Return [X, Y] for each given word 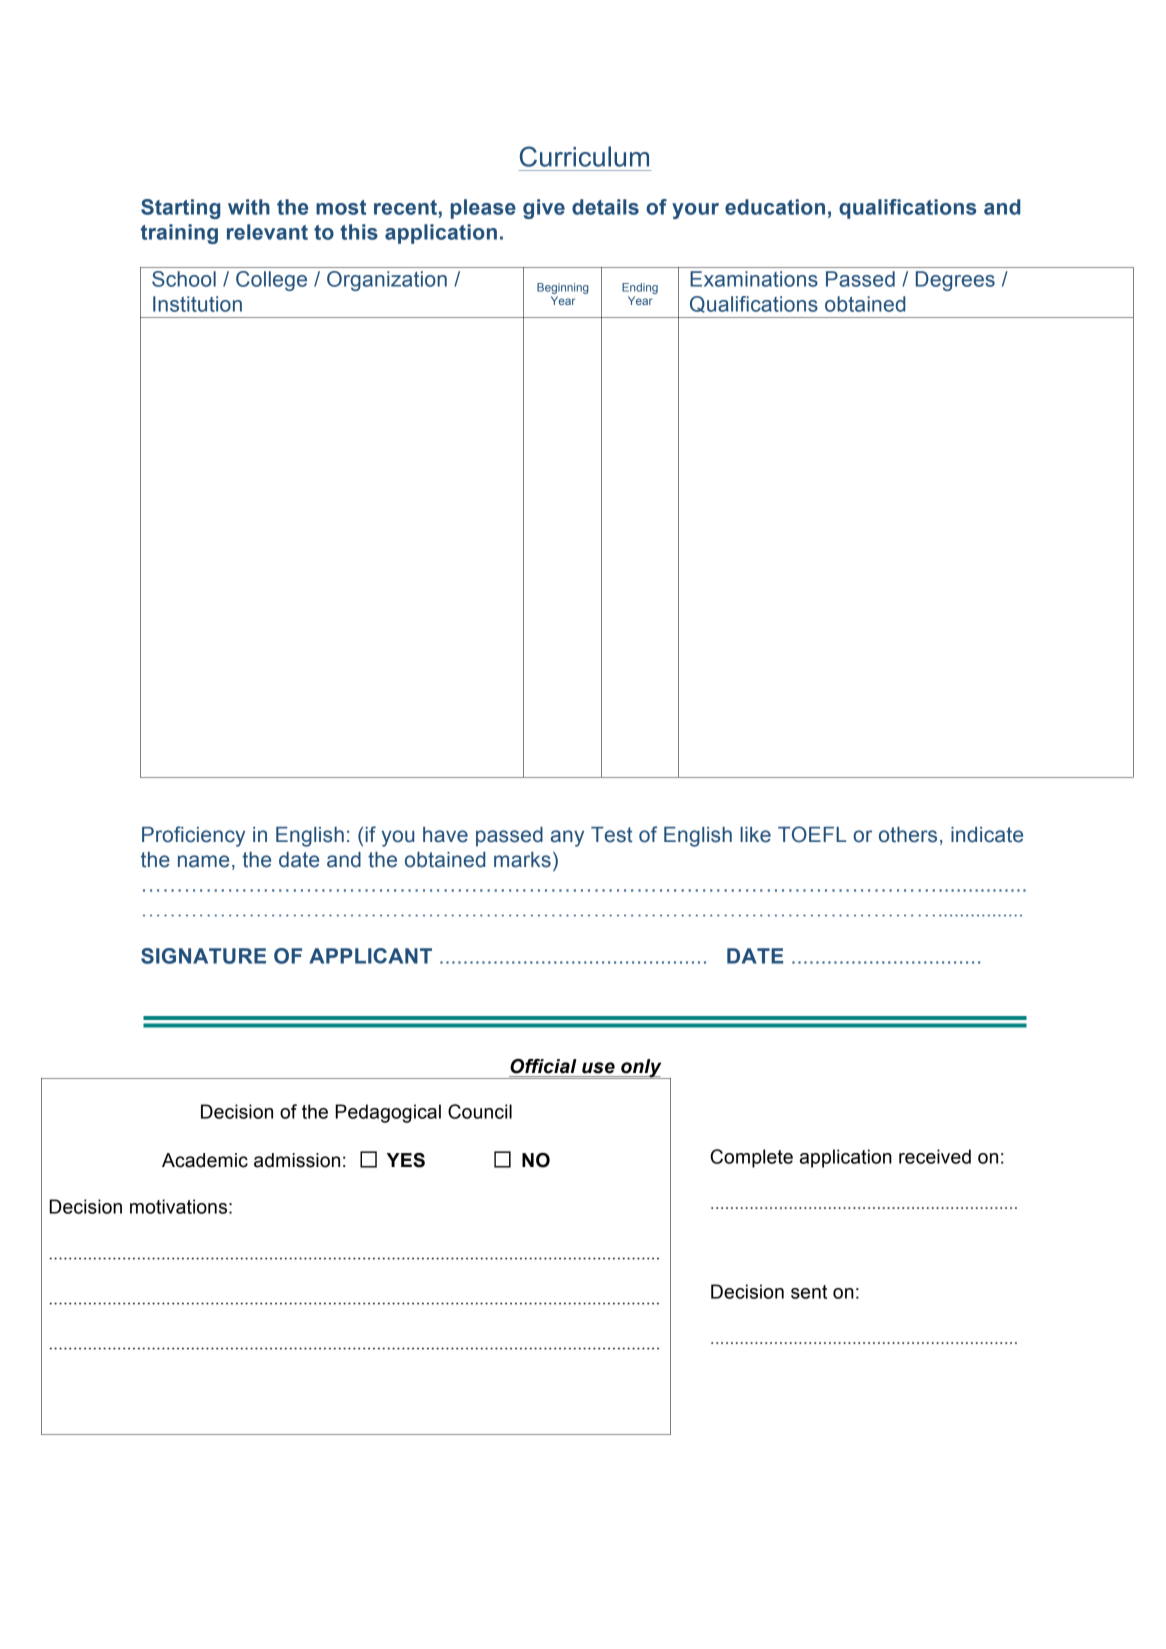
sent [809, 1292]
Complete [751, 1158]
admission [297, 1160]
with [249, 207]
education [775, 207]
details [605, 207]
